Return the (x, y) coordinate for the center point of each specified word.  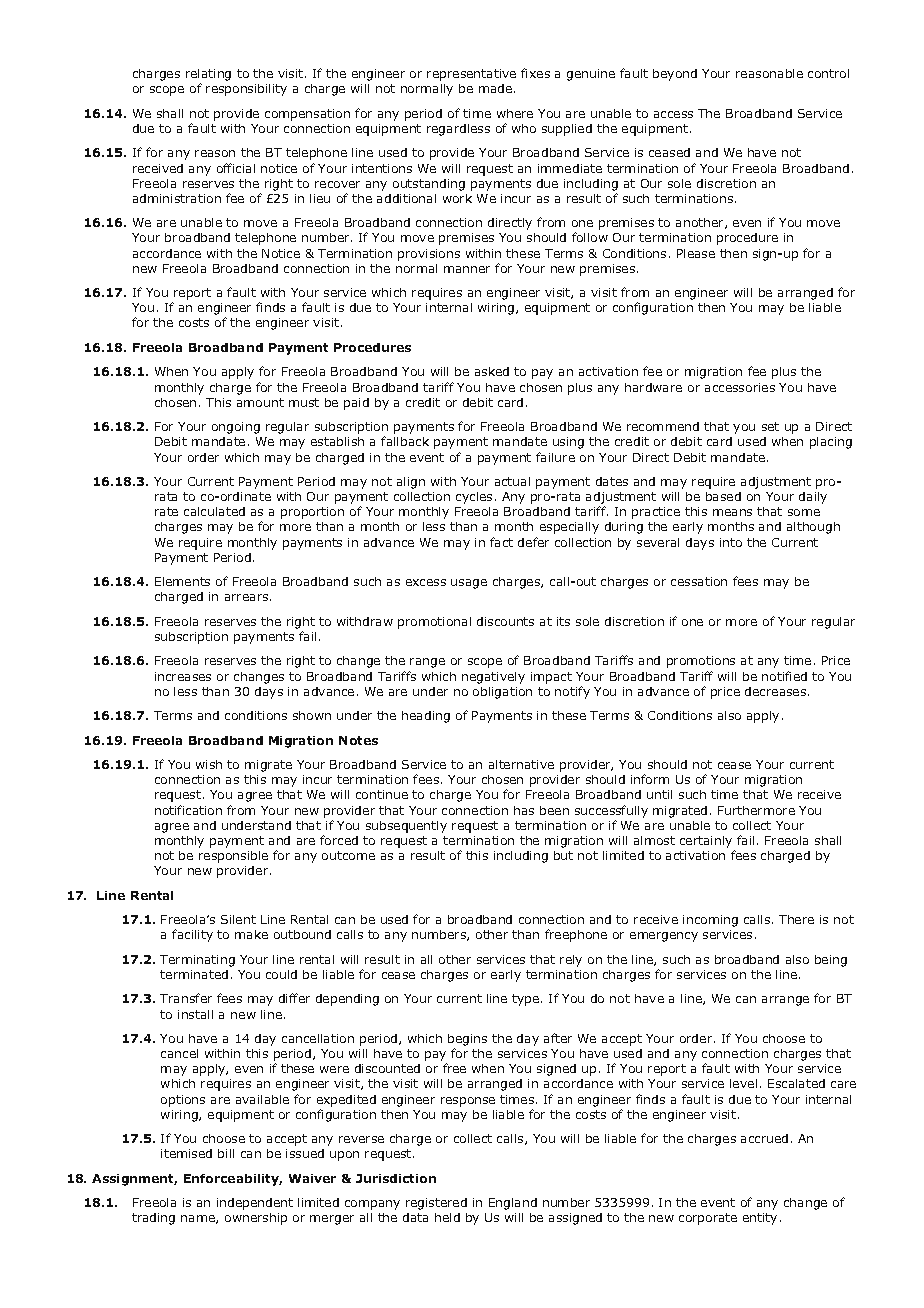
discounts (505, 621)
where (515, 113)
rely (571, 961)
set (770, 426)
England (513, 1204)
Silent (238, 919)
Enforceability (233, 1180)
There (796, 919)
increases (183, 676)
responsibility (246, 90)
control (828, 73)
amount (260, 402)
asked (492, 371)
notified (784, 676)
